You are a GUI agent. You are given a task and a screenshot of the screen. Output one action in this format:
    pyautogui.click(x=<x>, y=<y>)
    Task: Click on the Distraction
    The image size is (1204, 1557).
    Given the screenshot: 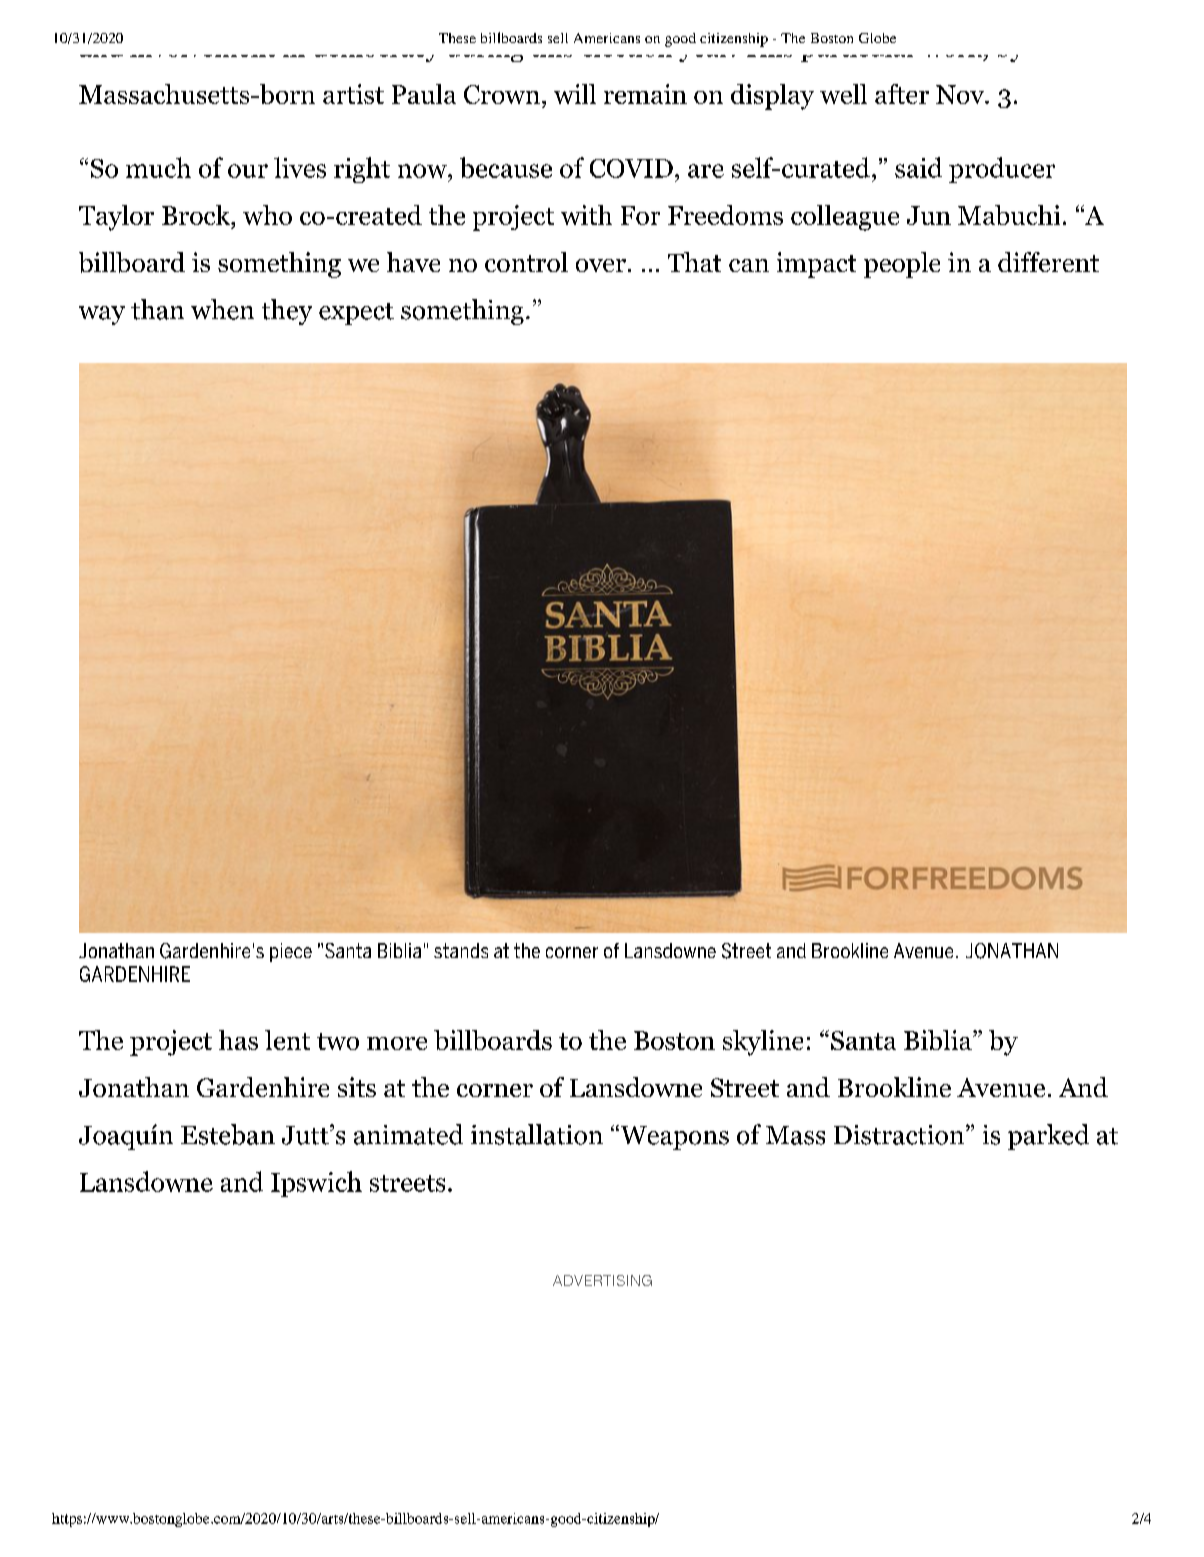 What is the action you would take?
    pyautogui.click(x=899, y=1135)
